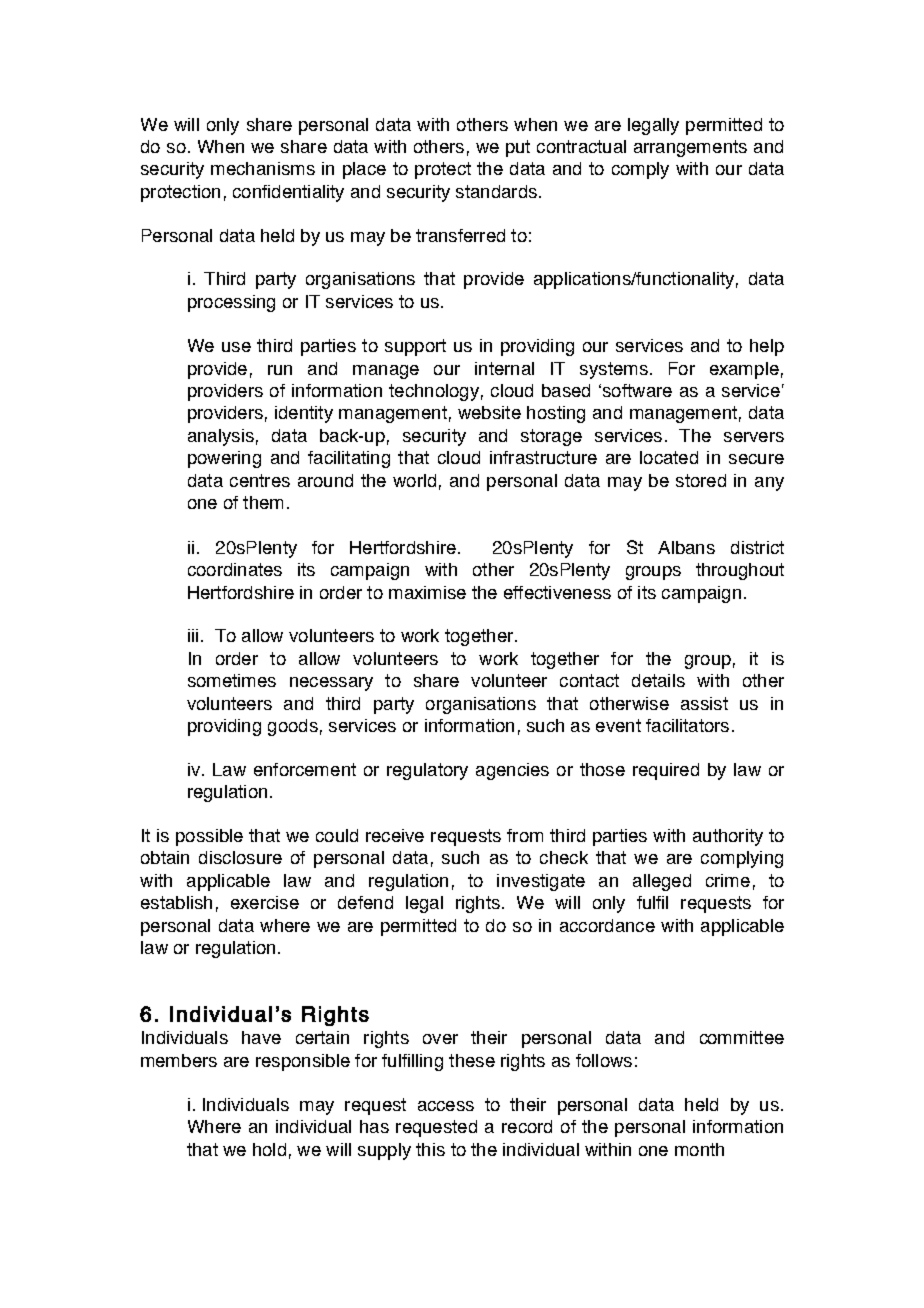 Image resolution: width=924 pixels, height=1308 pixels. Describe the element at coordinates (699, 1149) in the document. I see `month` at that location.
